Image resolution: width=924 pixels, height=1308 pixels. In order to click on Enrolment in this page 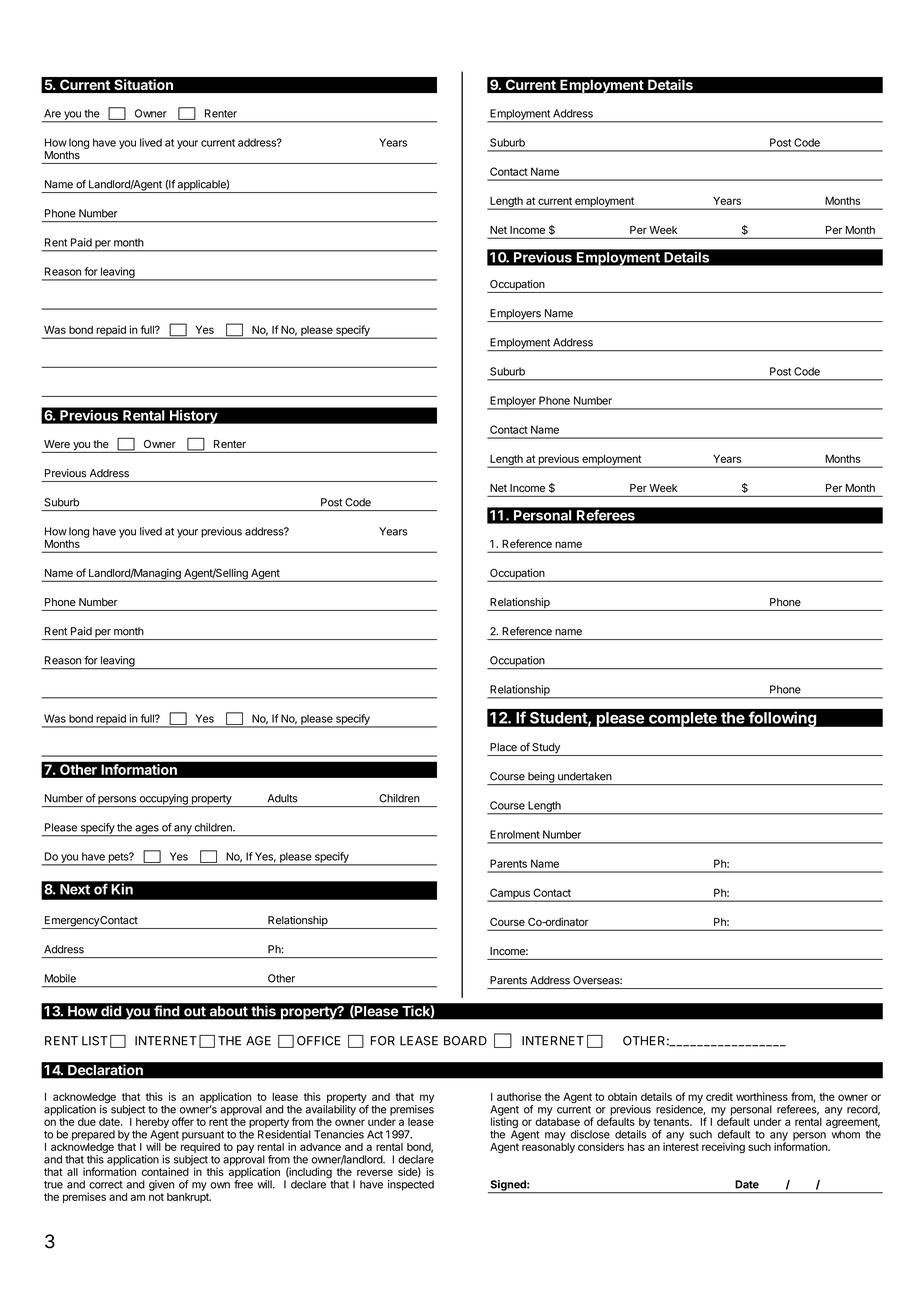, I will do `click(515, 834)`.
